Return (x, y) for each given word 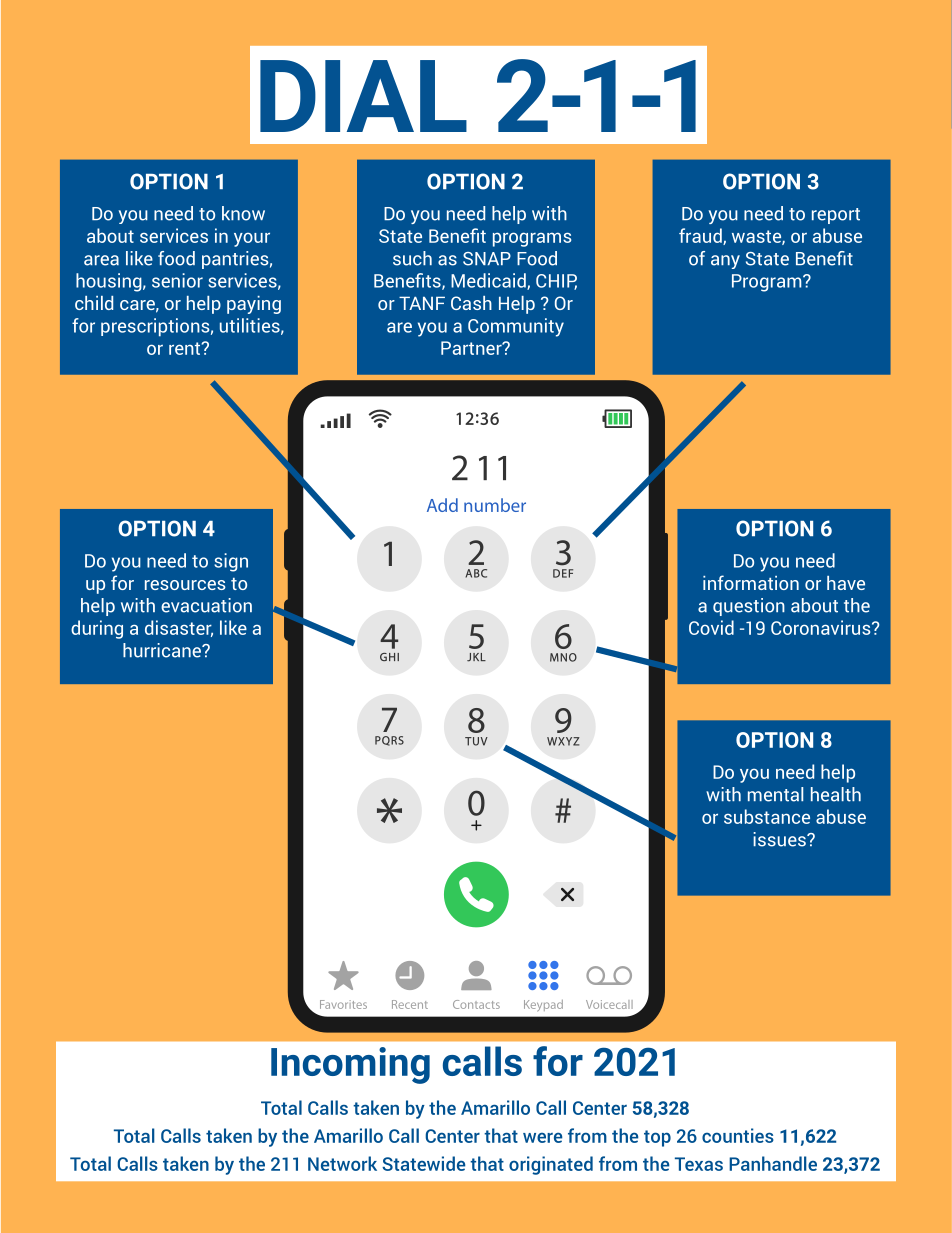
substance (767, 816)
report (836, 216)
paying (254, 305)
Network (342, 1163)
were (542, 1137)
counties (738, 1135)
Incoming (350, 1065)
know (243, 213)
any (725, 262)
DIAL (363, 96)
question (749, 607)
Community (516, 327)
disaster (179, 628)
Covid (711, 627)
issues (780, 839)
